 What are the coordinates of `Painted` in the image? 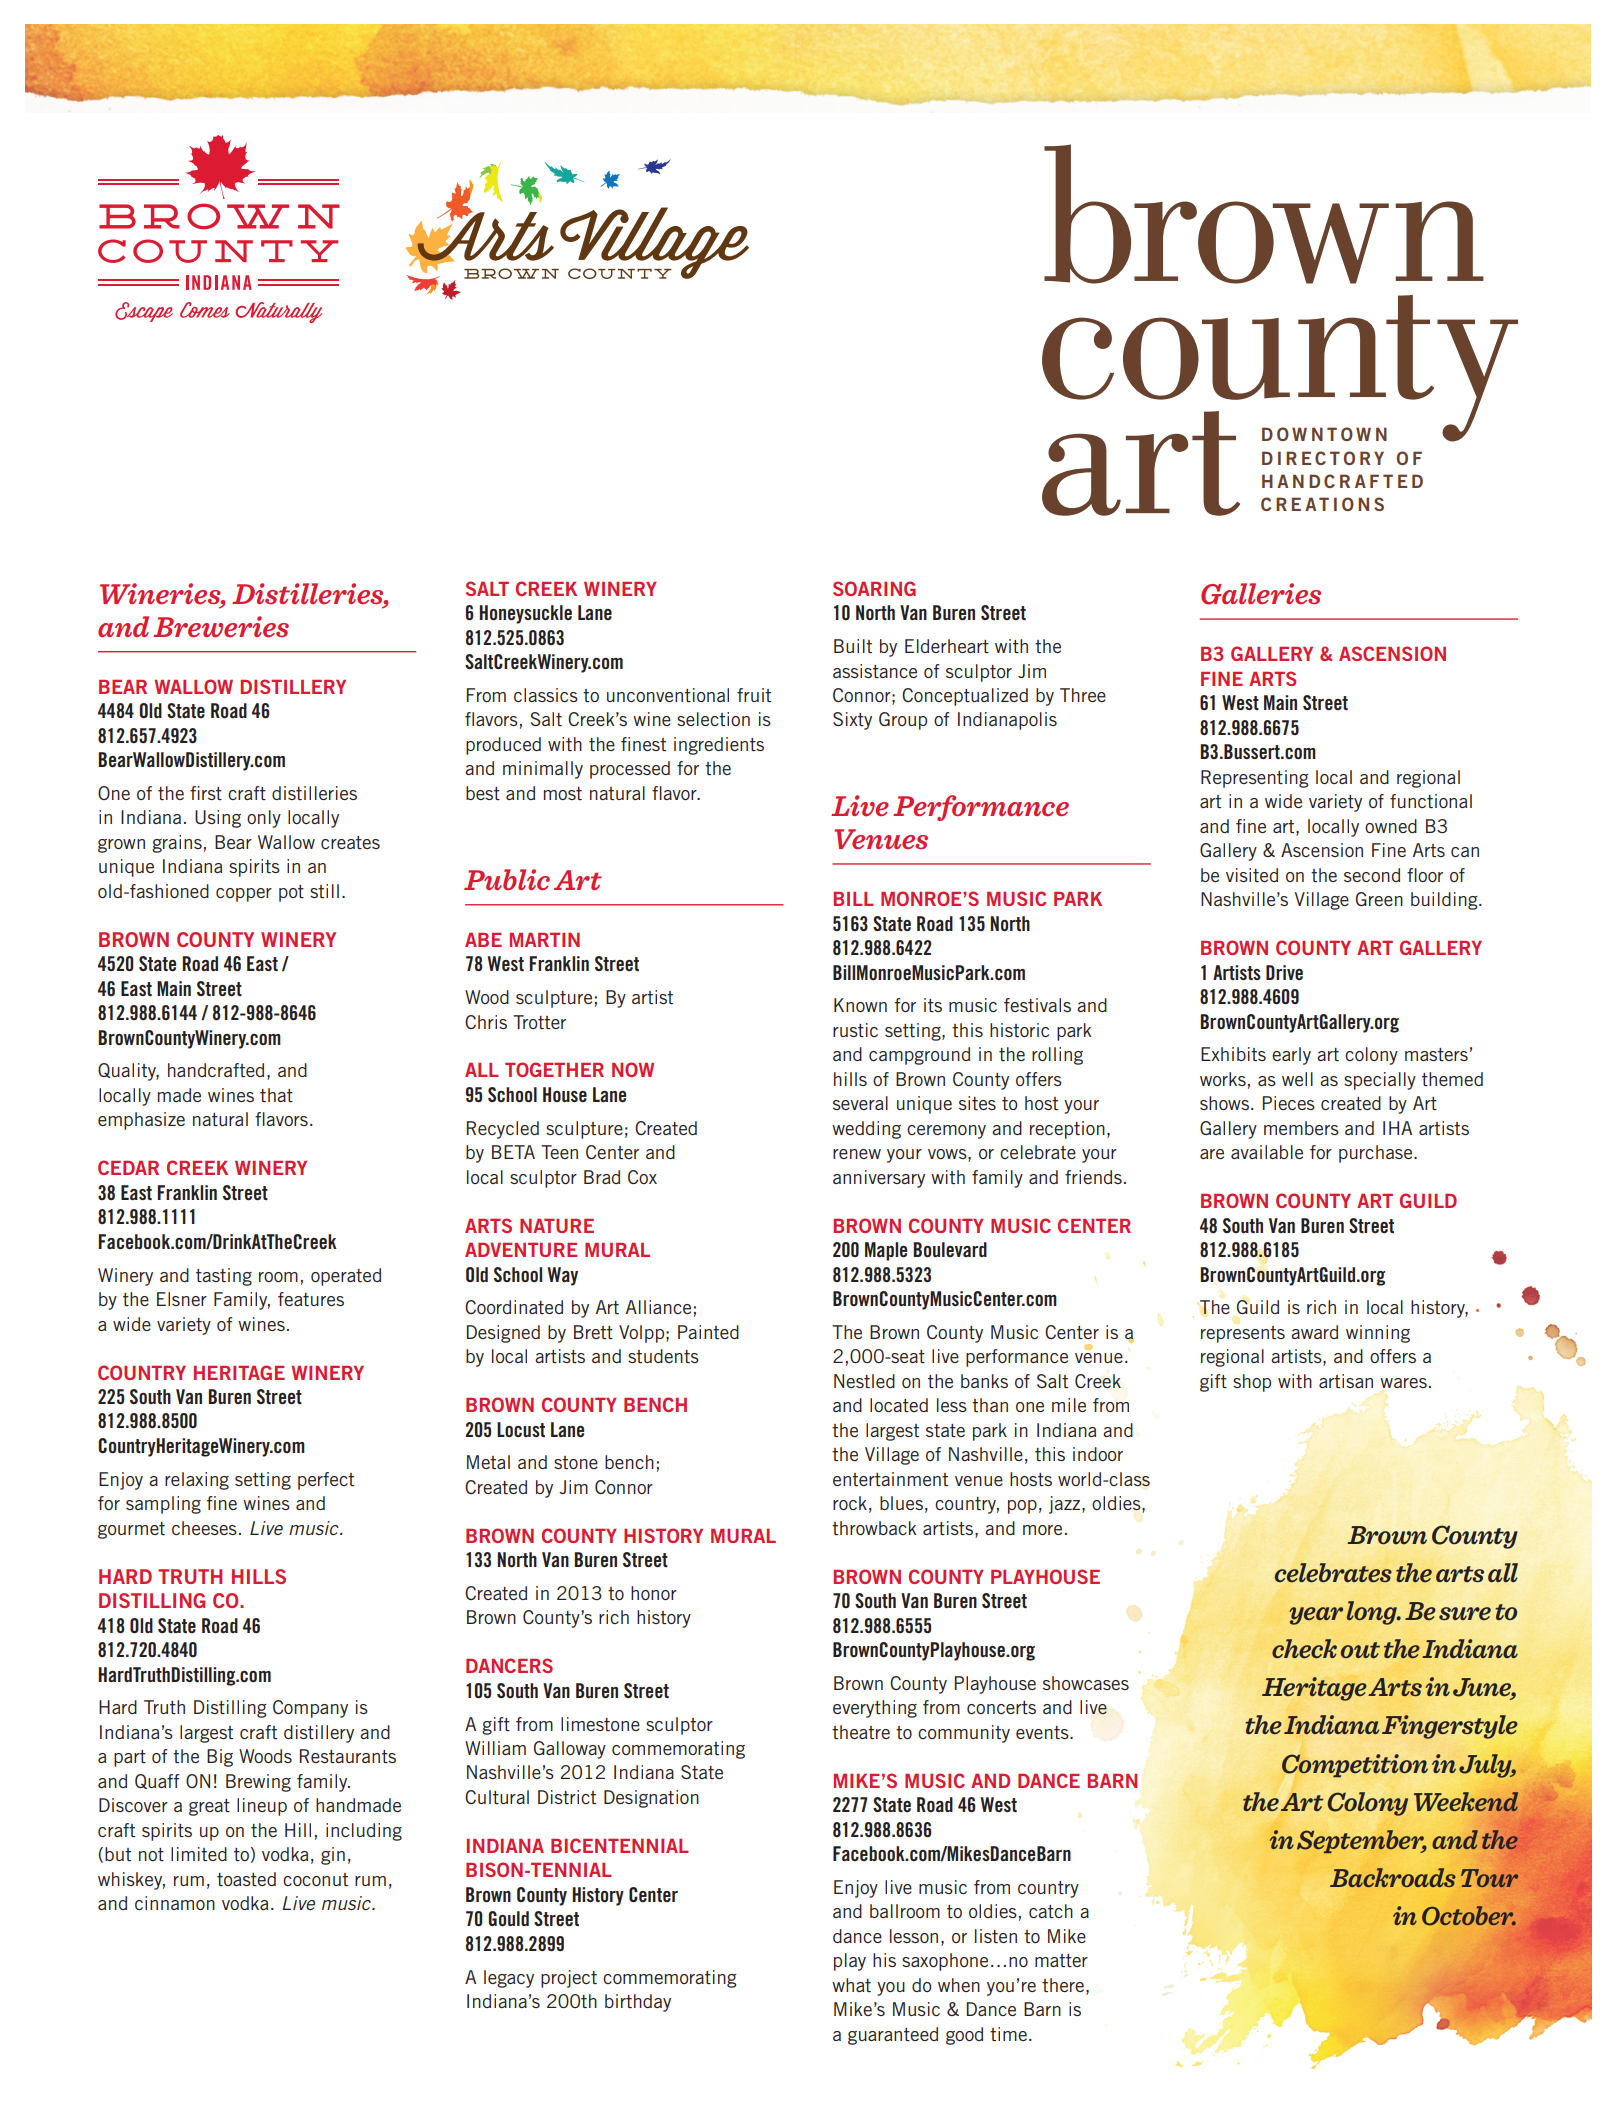 It's located at (708, 1332).
